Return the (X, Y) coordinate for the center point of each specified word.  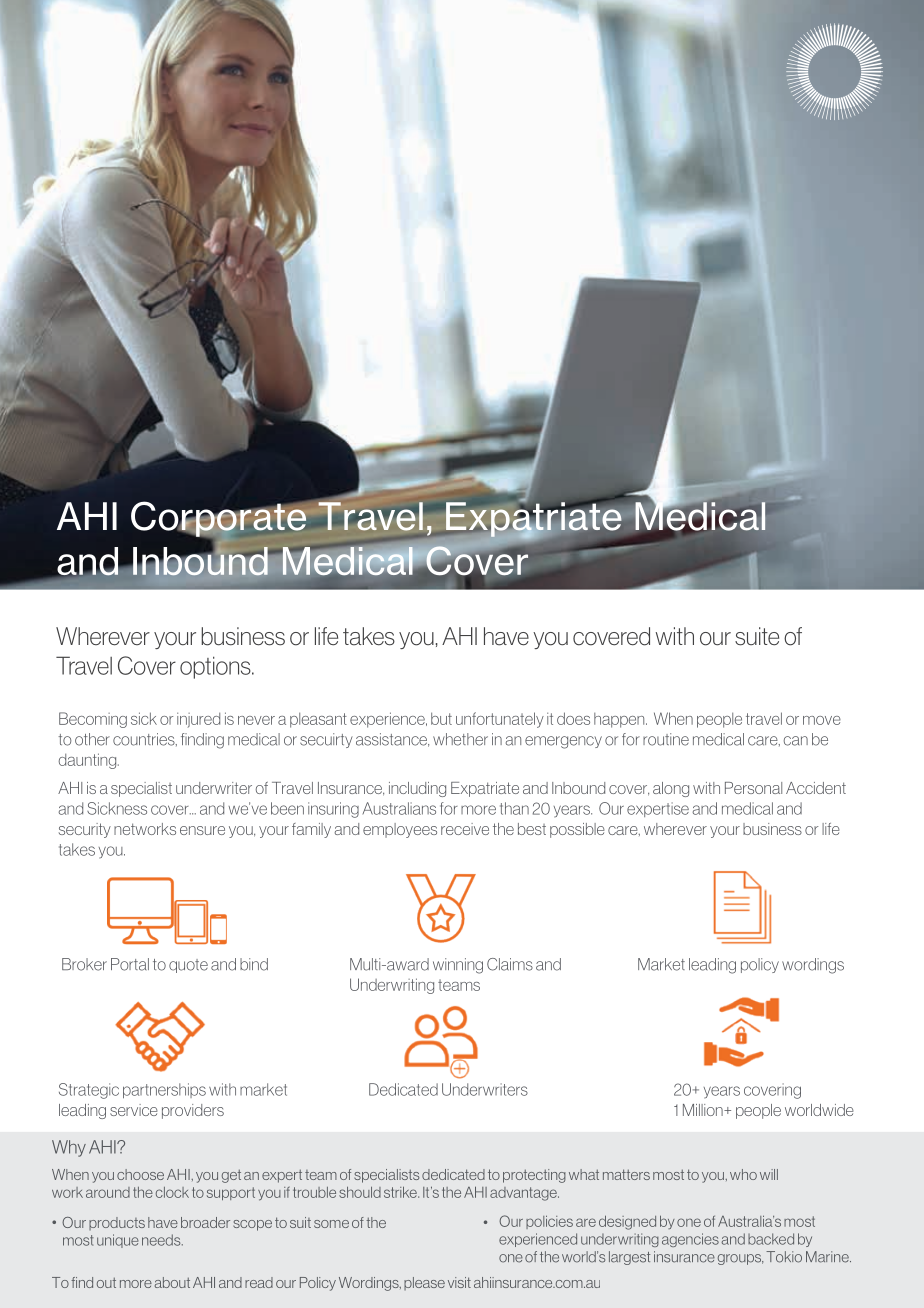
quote (188, 966)
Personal (753, 788)
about (172, 1282)
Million (704, 1110)
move (822, 720)
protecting (534, 1176)
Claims (510, 964)
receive (465, 829)
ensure (202, 830)
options (216, 667)
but (441, 718)
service (134, 1110)
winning (458, 966)
